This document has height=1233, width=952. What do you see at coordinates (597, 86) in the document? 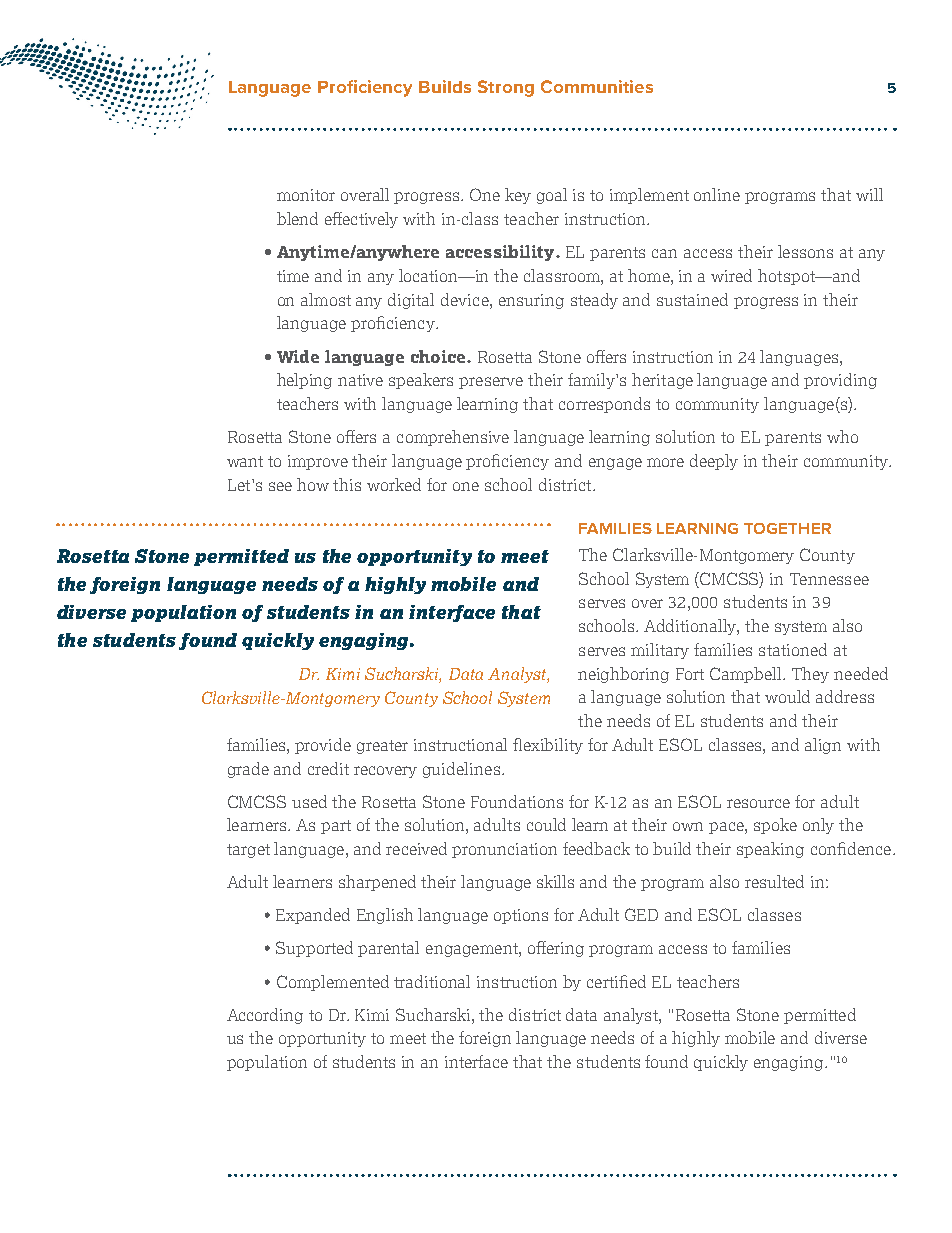
I see `Communities` at bounding box center [597, 86].
